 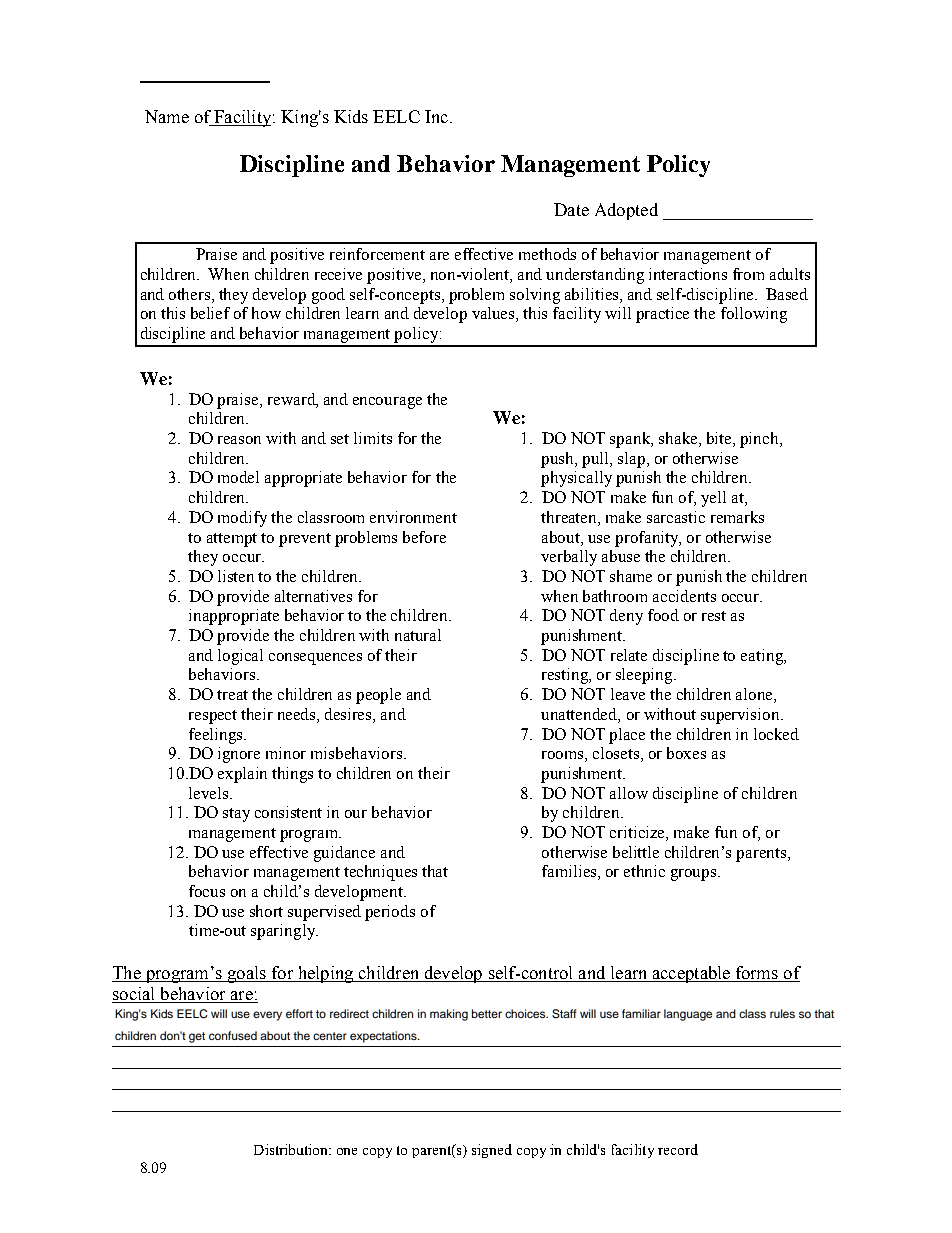 What do you see at coordinates (663, 615) in the document?
I see `food` at bounding box center [663, 615].
